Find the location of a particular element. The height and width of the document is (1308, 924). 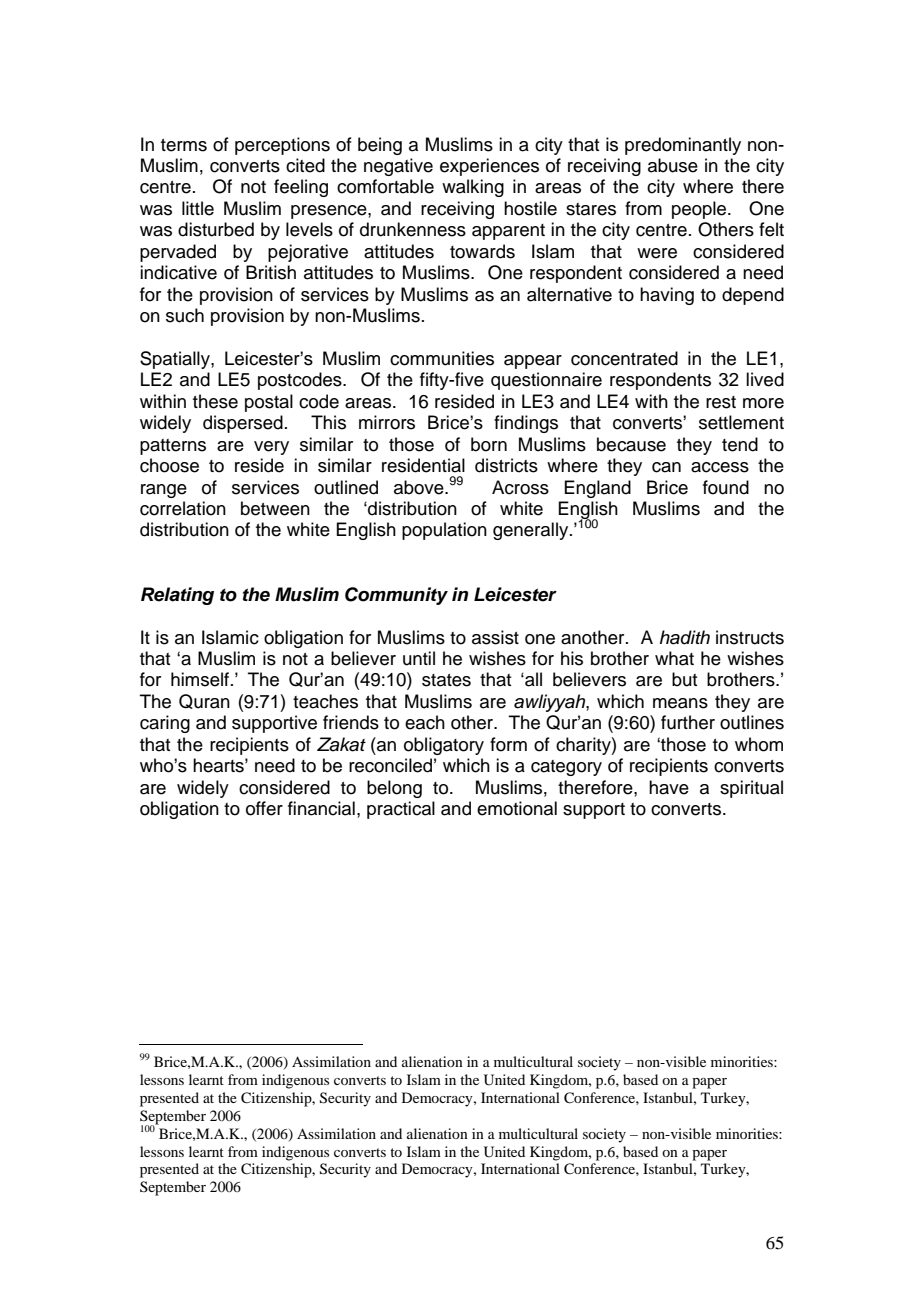

emotional is located at coordinates (517, 808).
